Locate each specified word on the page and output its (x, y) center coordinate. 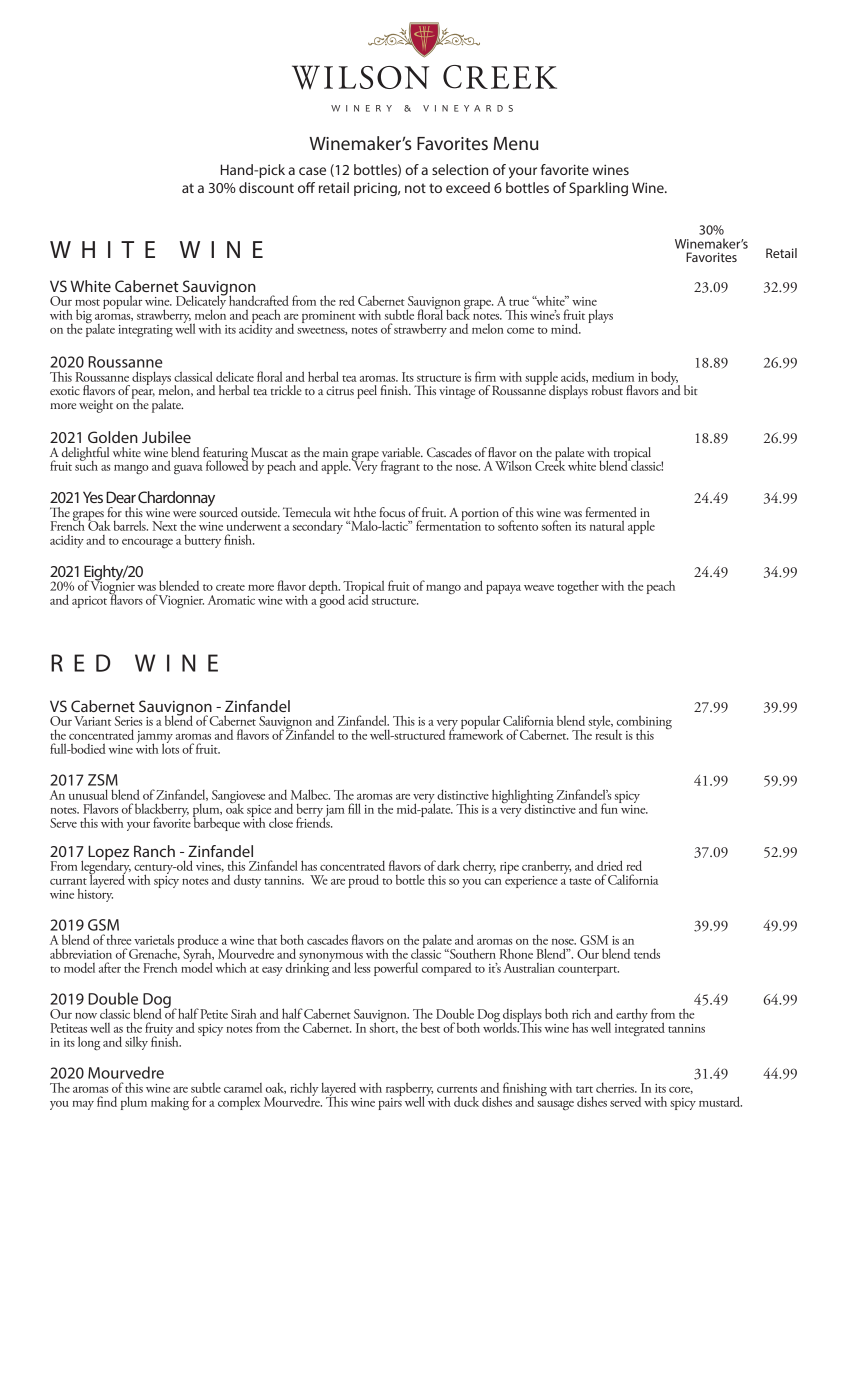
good (332, 600)
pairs (390, 1102)
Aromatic (231, 600)
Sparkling (598, 189)
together (578, 587)
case (312, 171)
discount (266, 187)
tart (584, 1089)
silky (136, 1043)
